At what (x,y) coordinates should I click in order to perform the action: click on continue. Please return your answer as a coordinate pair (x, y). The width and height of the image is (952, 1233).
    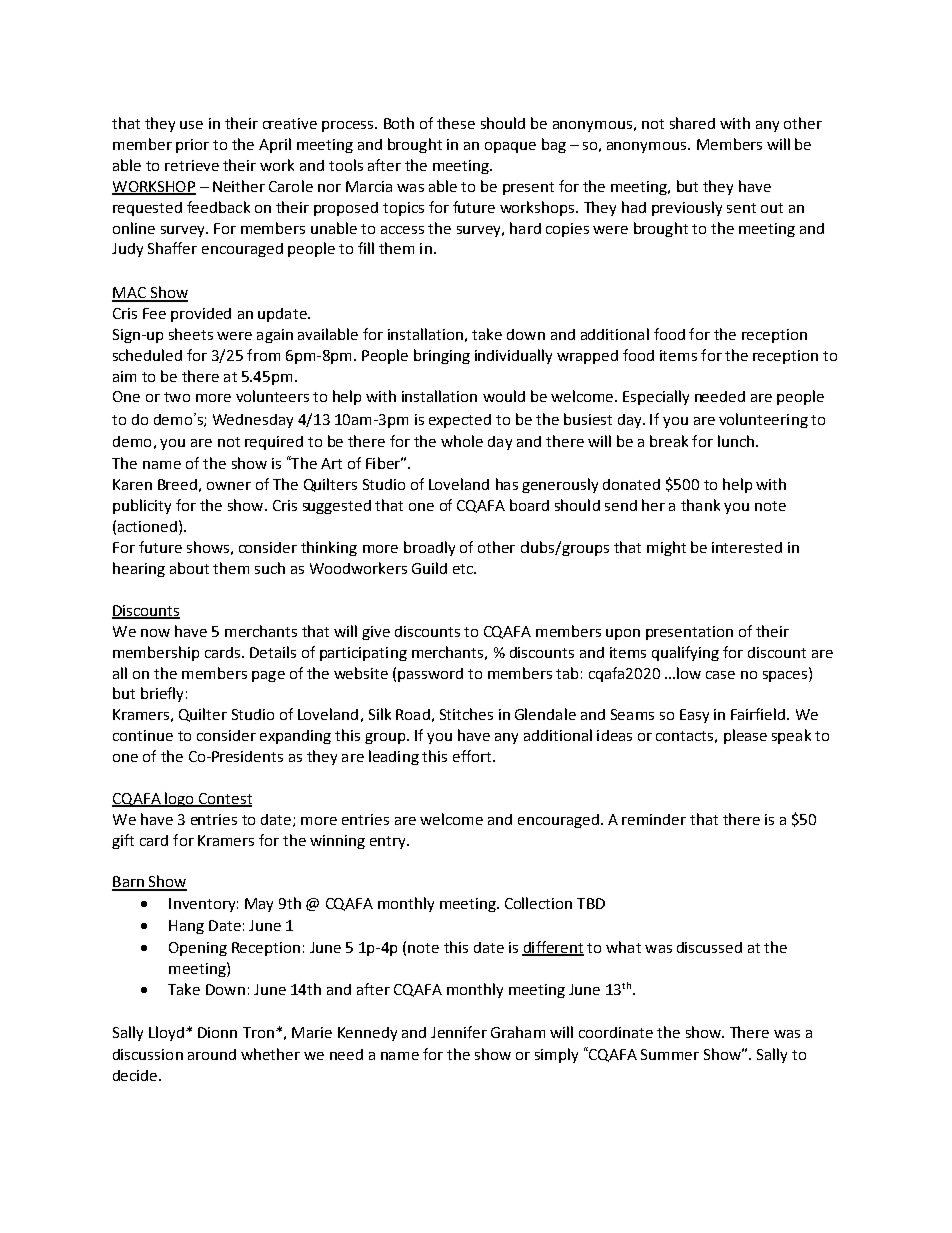
    Looking at the image, I should click on (143, 735).
